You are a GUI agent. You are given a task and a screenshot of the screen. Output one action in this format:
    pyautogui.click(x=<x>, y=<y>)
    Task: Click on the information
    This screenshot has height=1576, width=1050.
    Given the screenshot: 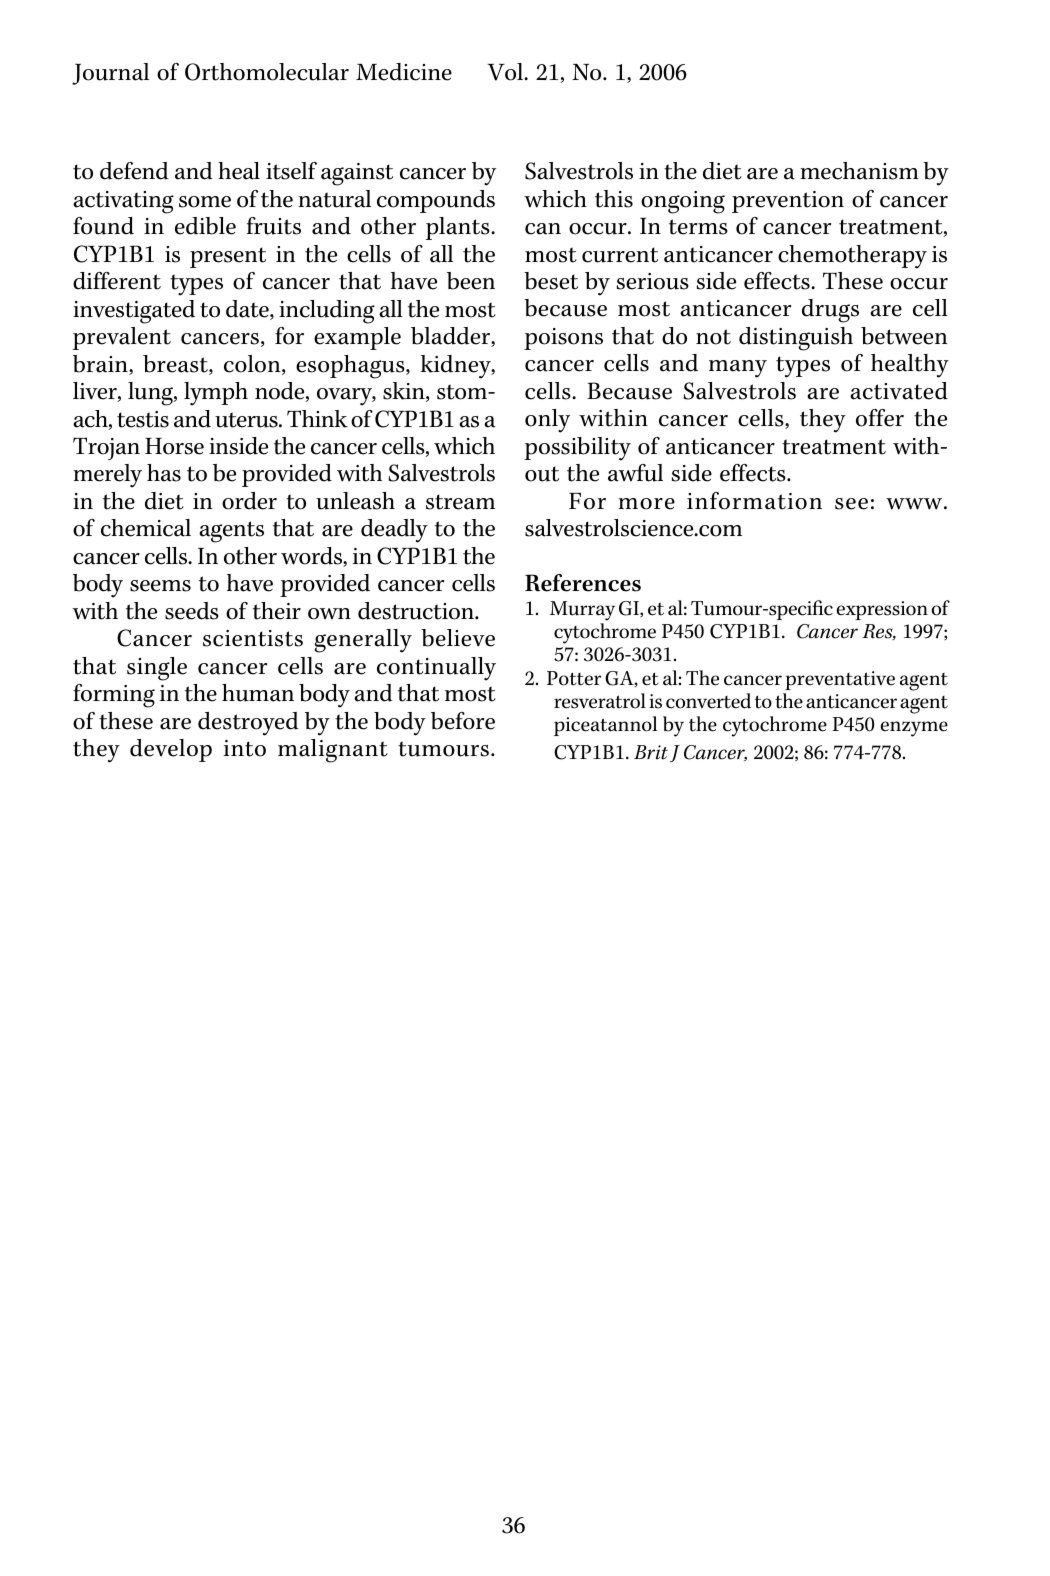 What is the action you would take?
    pyautogui.click(x=754, y=501)
